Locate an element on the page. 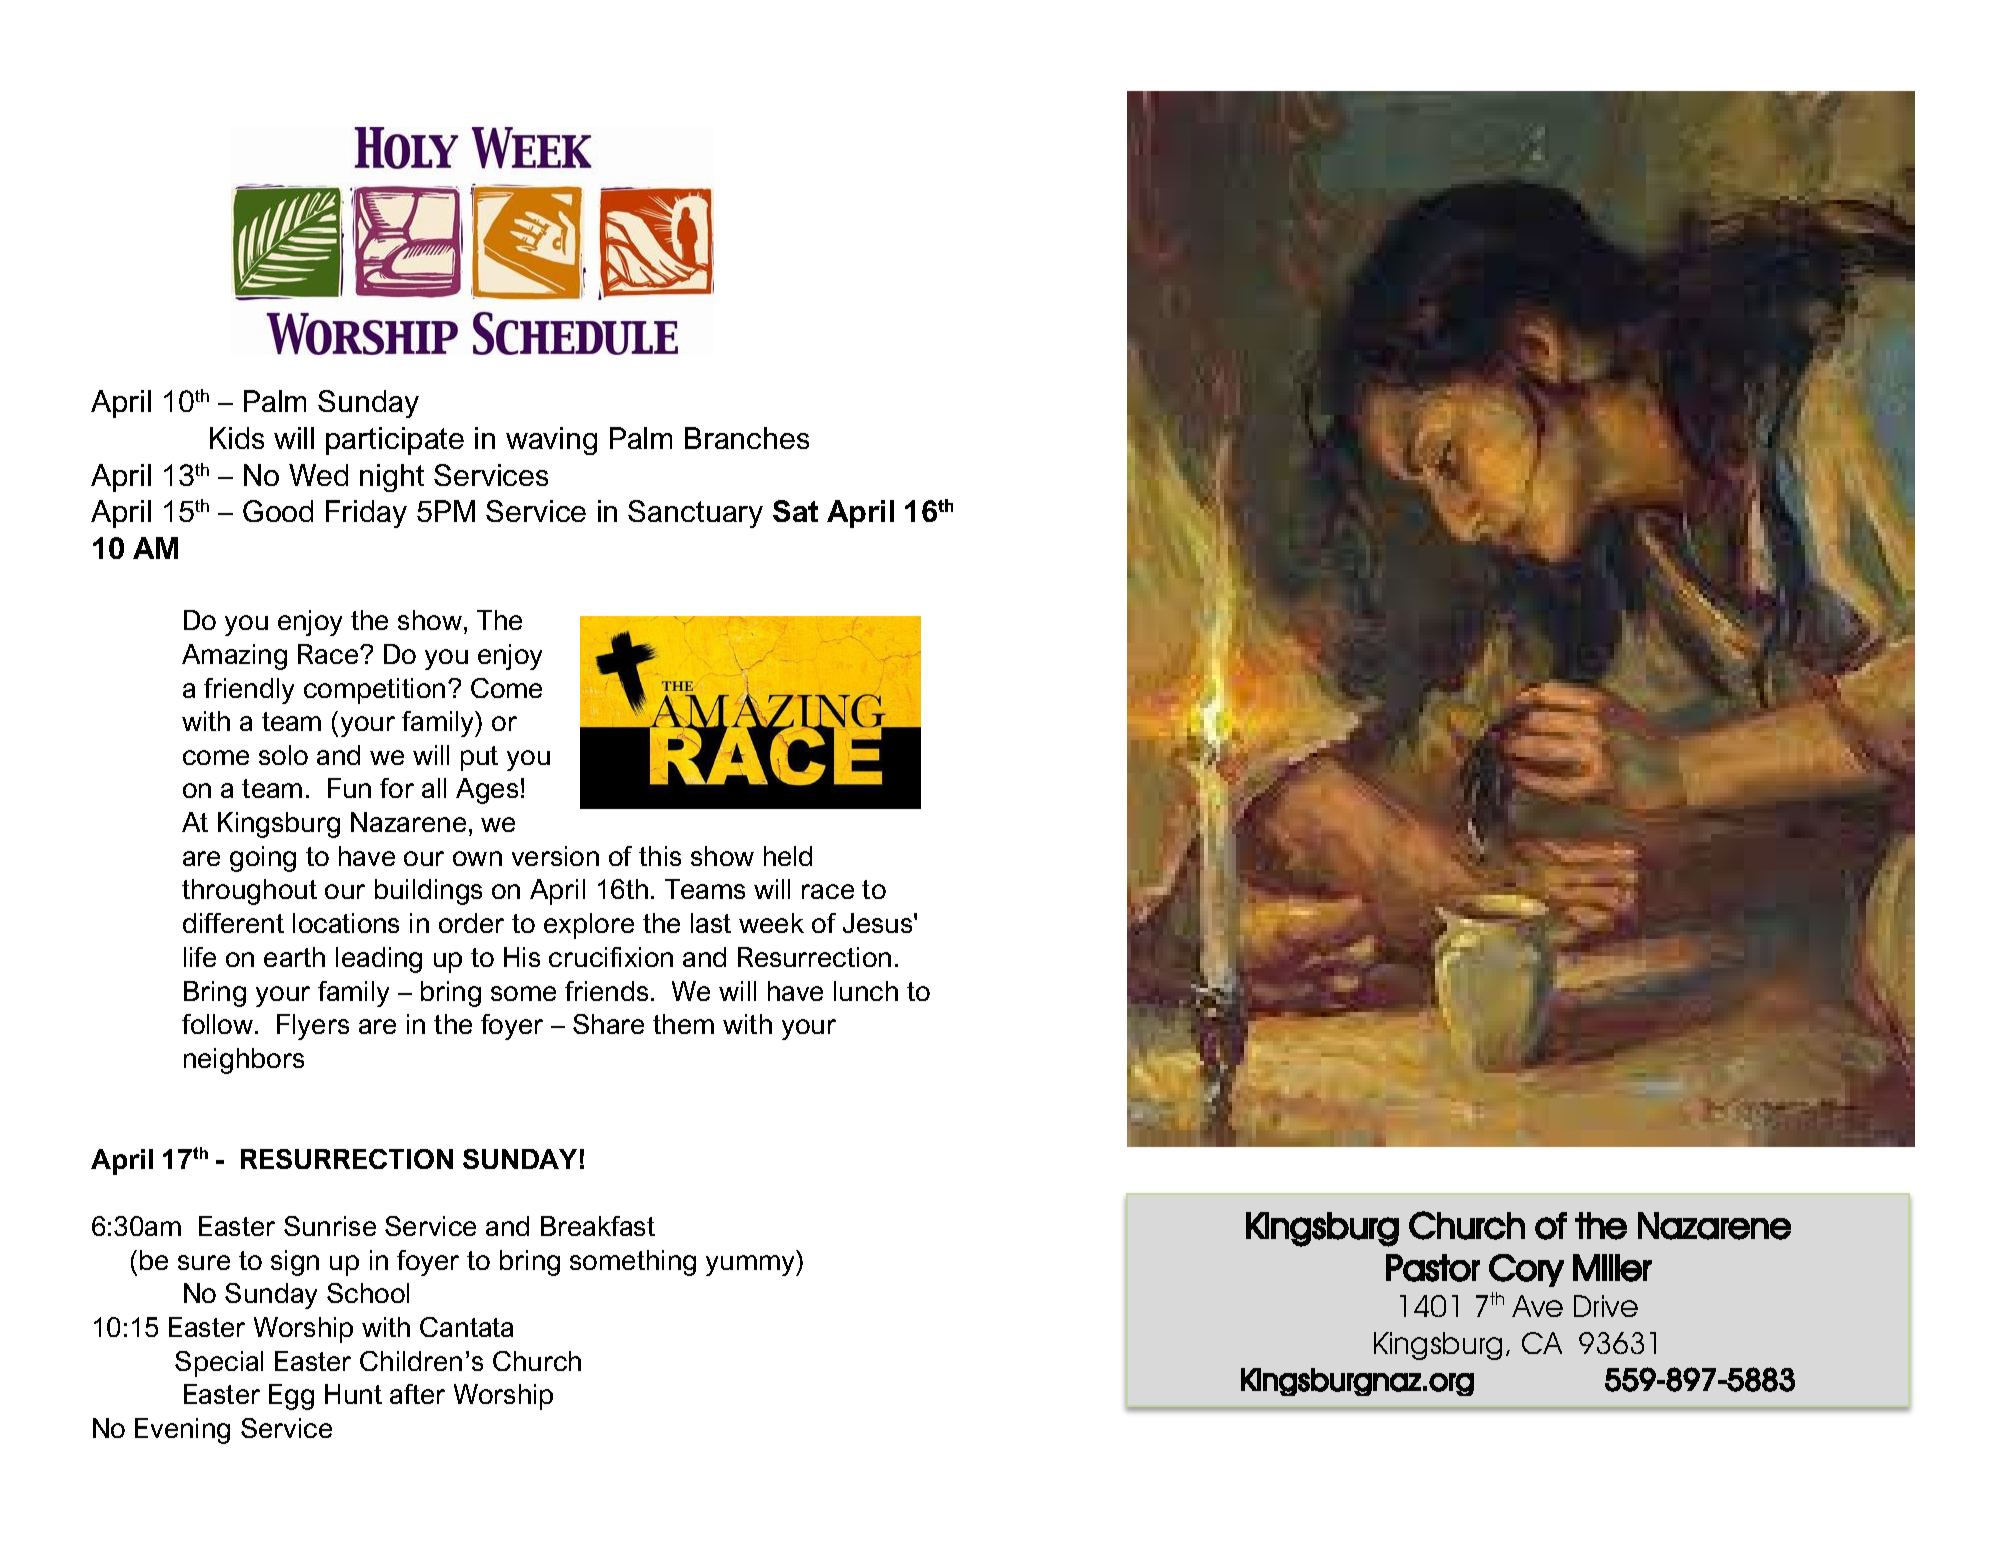  held is located at coordinates (788, 856).
